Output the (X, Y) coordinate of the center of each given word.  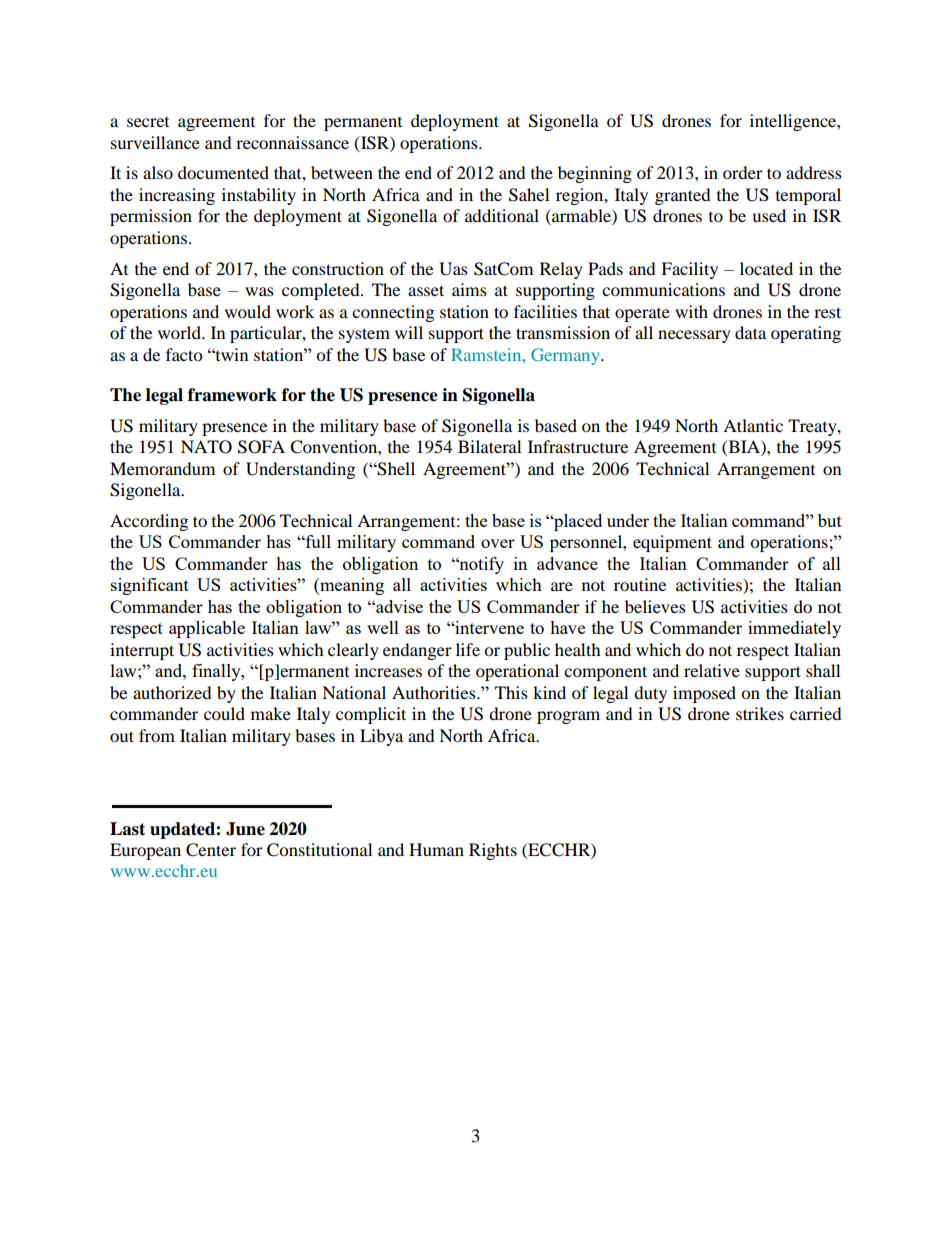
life (468, 649)
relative (712, 670)
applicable (207, 629)
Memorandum (162, 468)
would (248, 311)
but (830, 520)
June (245, 829)
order (743, 172)
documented (223, 172)
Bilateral (489, 446)
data (750, 332)
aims (469, 289)
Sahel (529, 195)
